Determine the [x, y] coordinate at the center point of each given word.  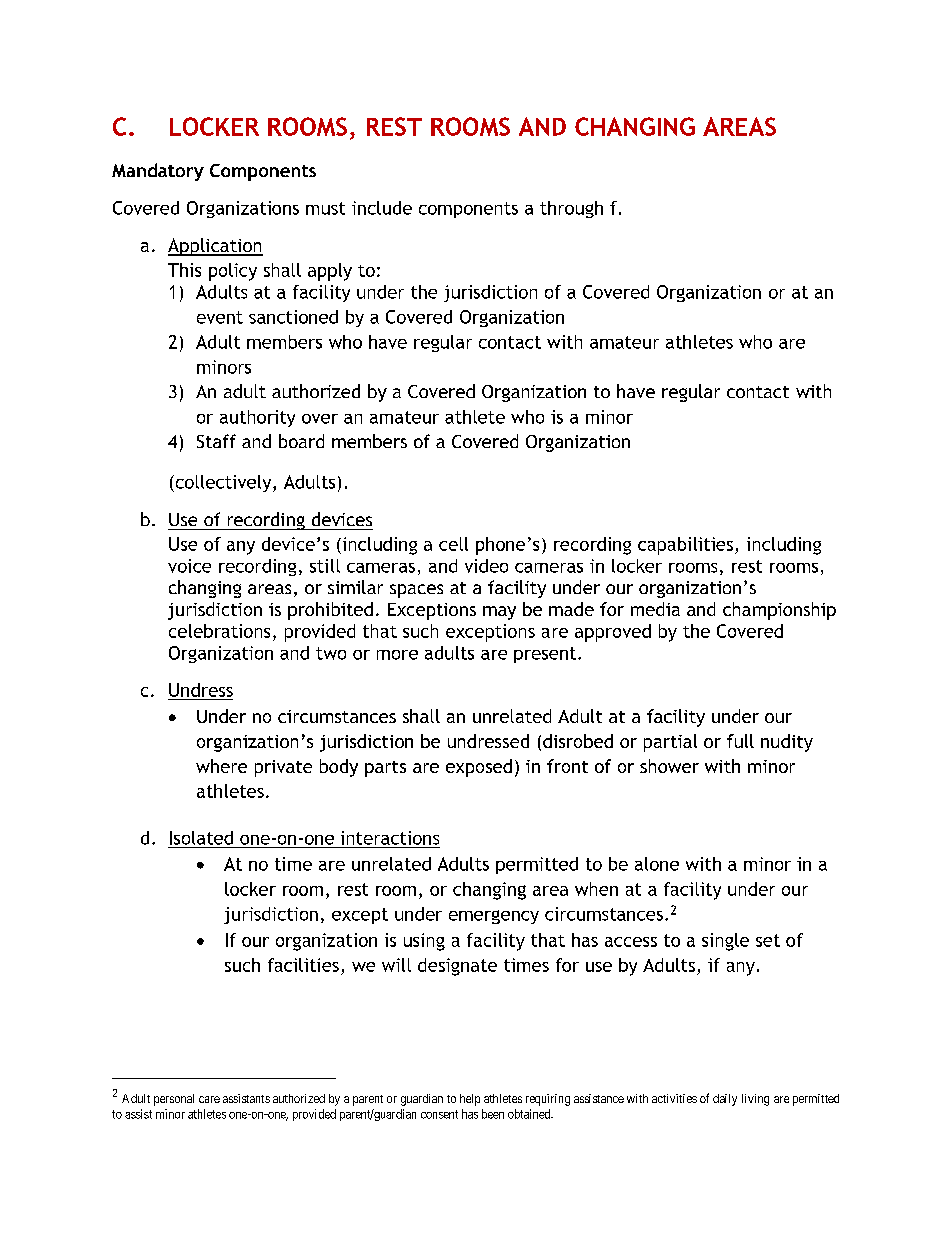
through [571, 209]
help [470, 1100]
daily [725, 1100]
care [209, 1099]
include [382, 208]
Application [215, 247]
